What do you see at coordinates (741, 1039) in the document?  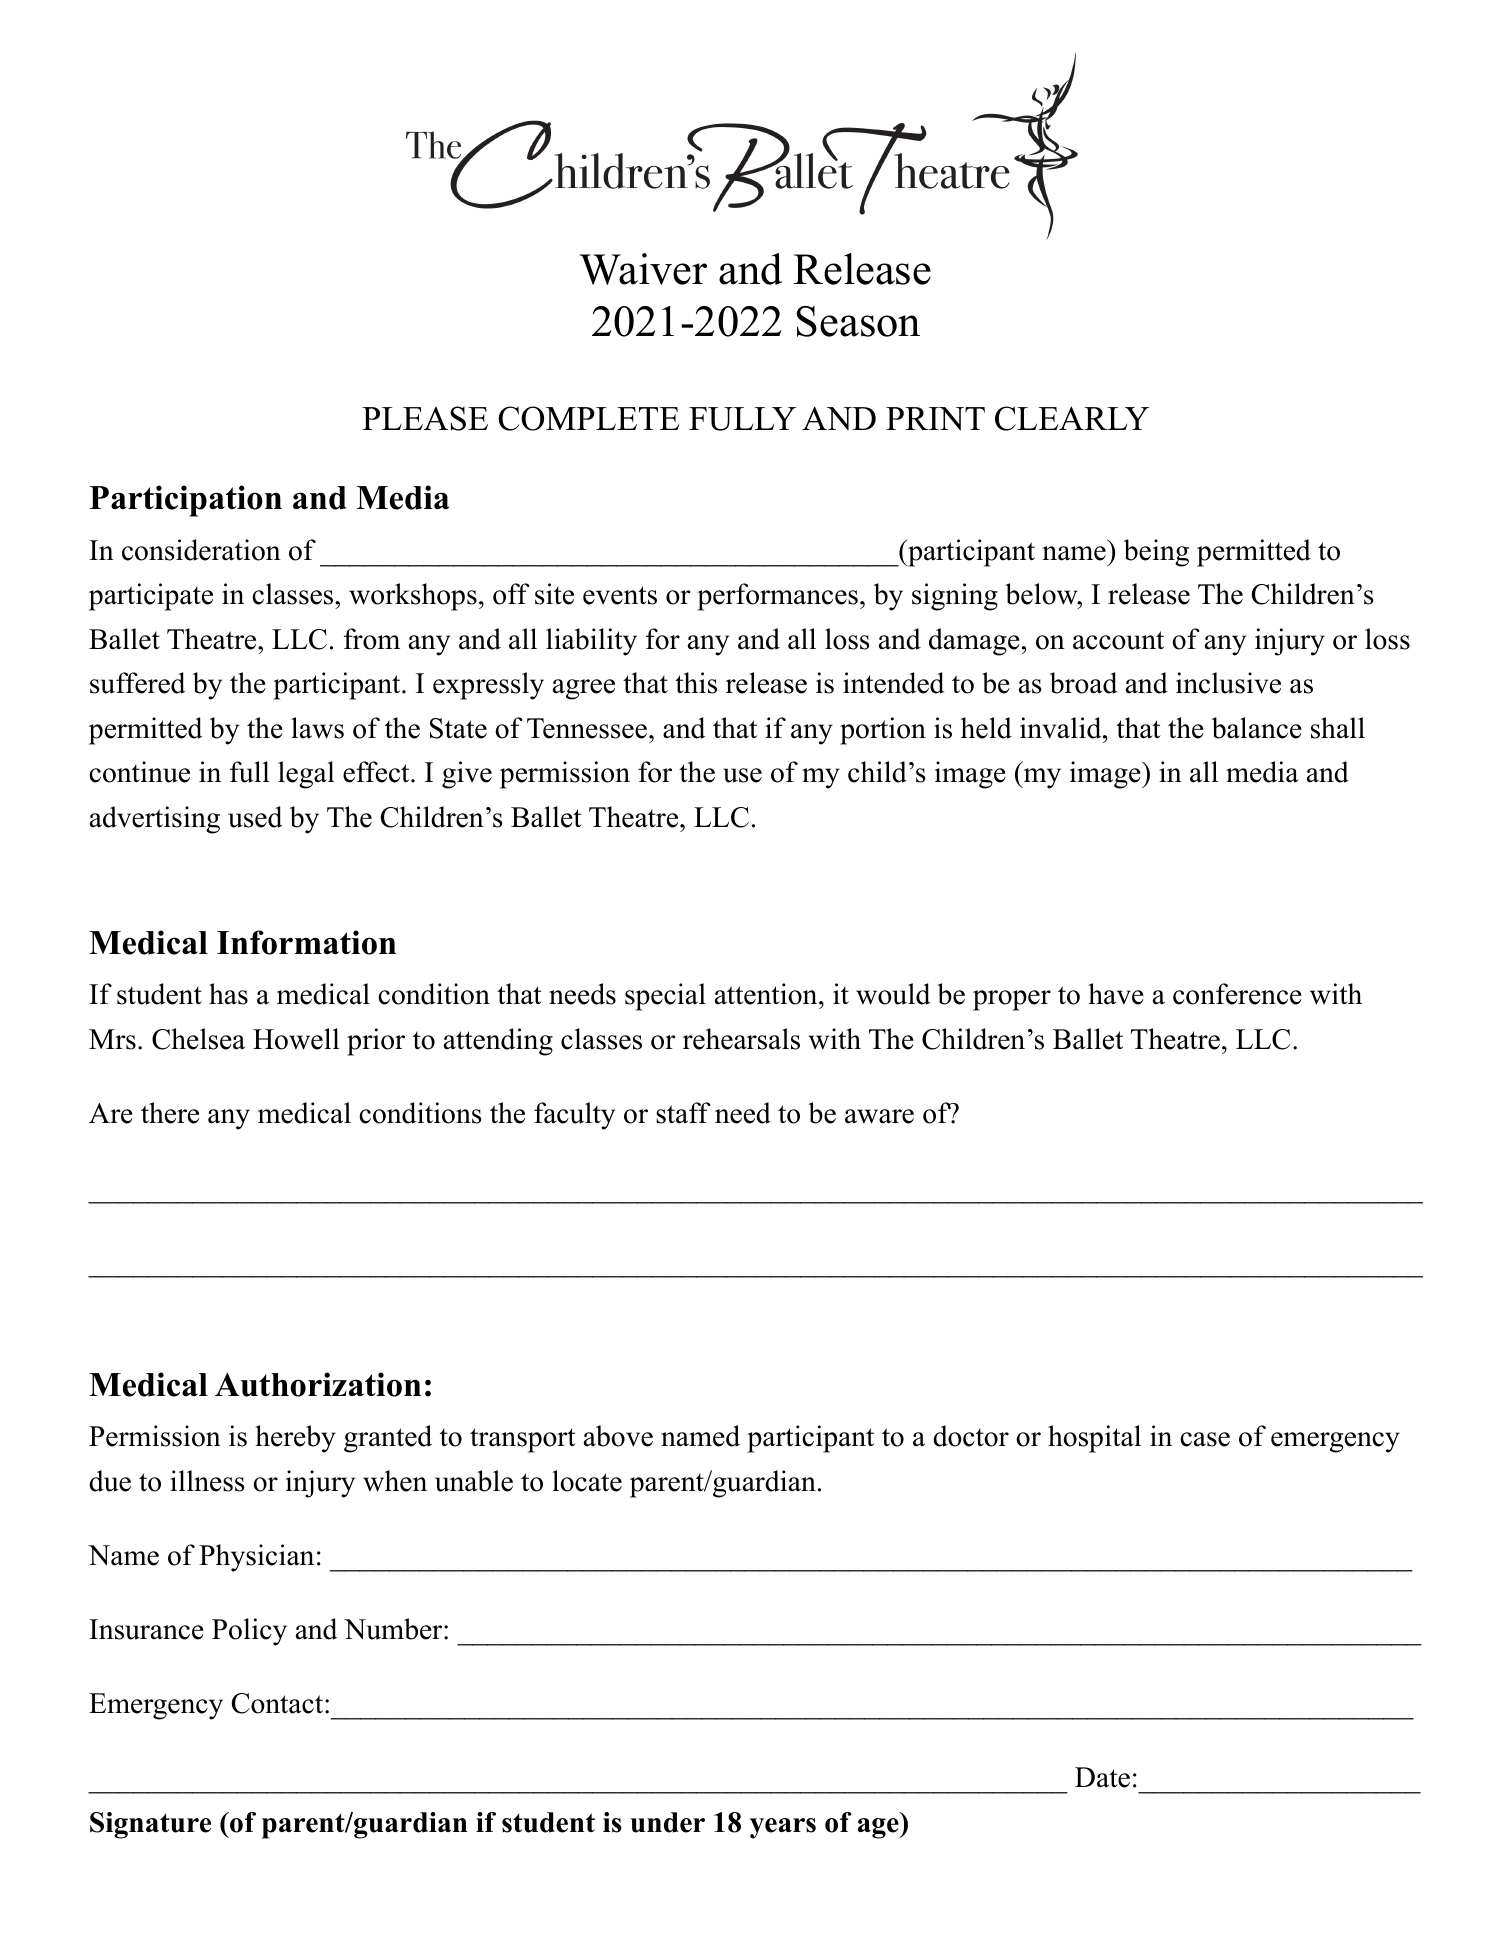 I see `rehearsals` at bounding box center [741, 1039].
